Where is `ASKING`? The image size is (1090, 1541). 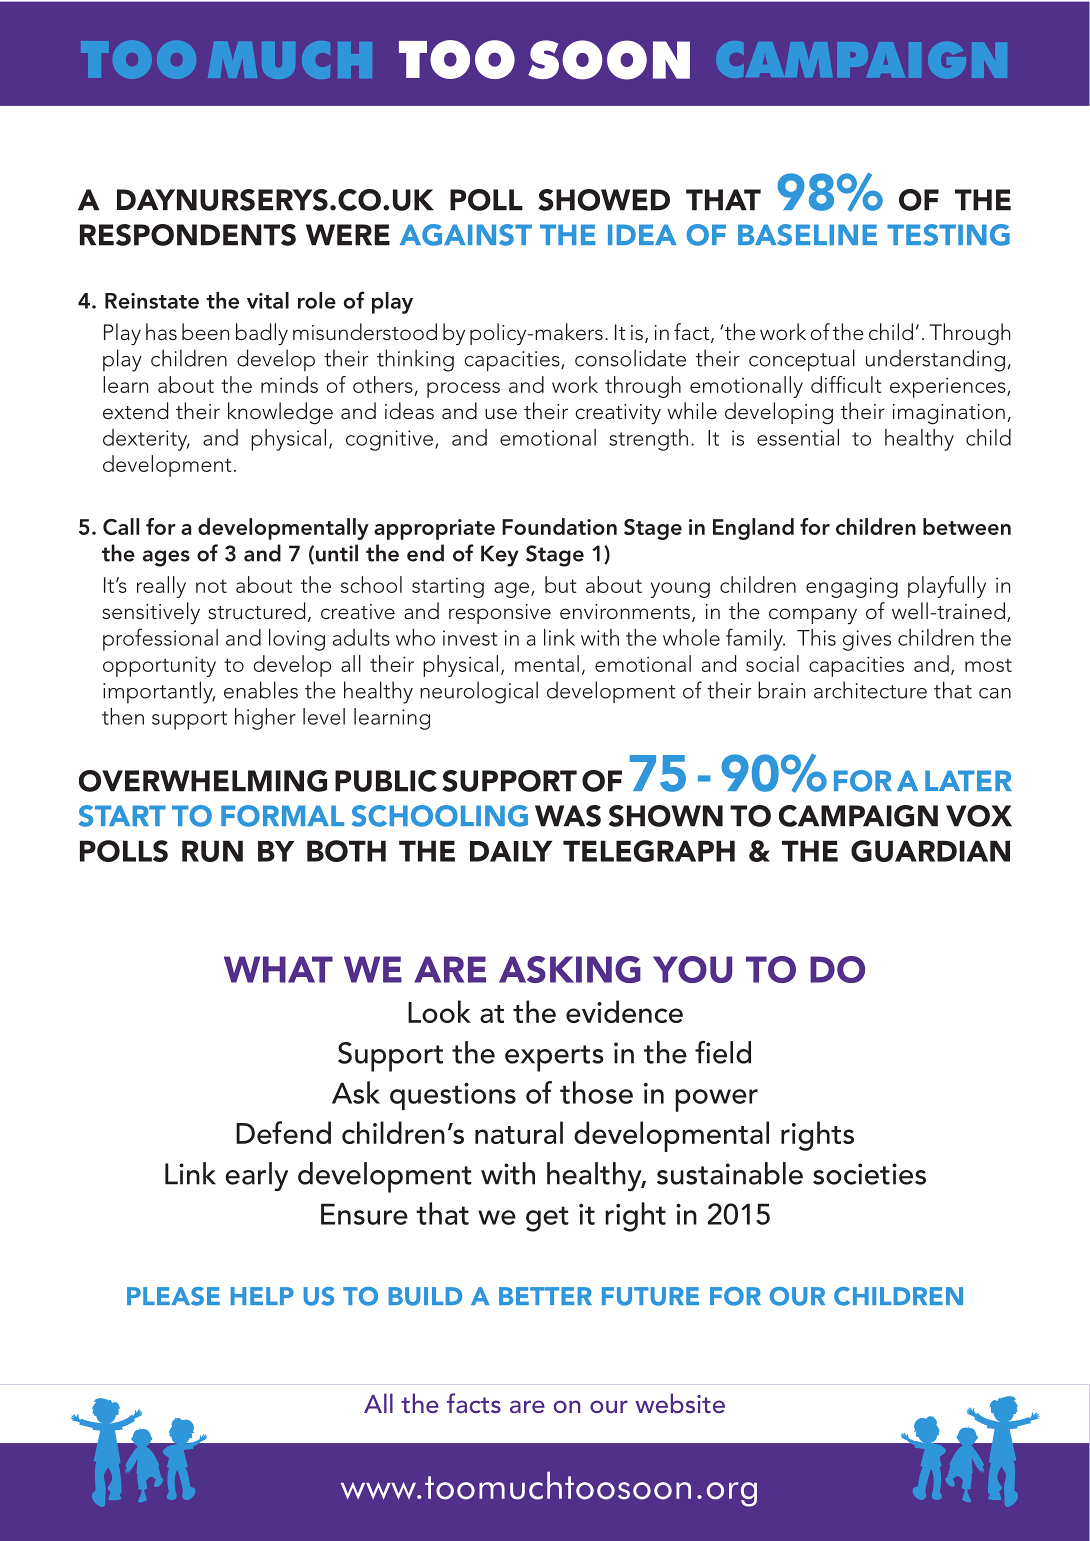 ASKING is located at coordinates (570, 969).
